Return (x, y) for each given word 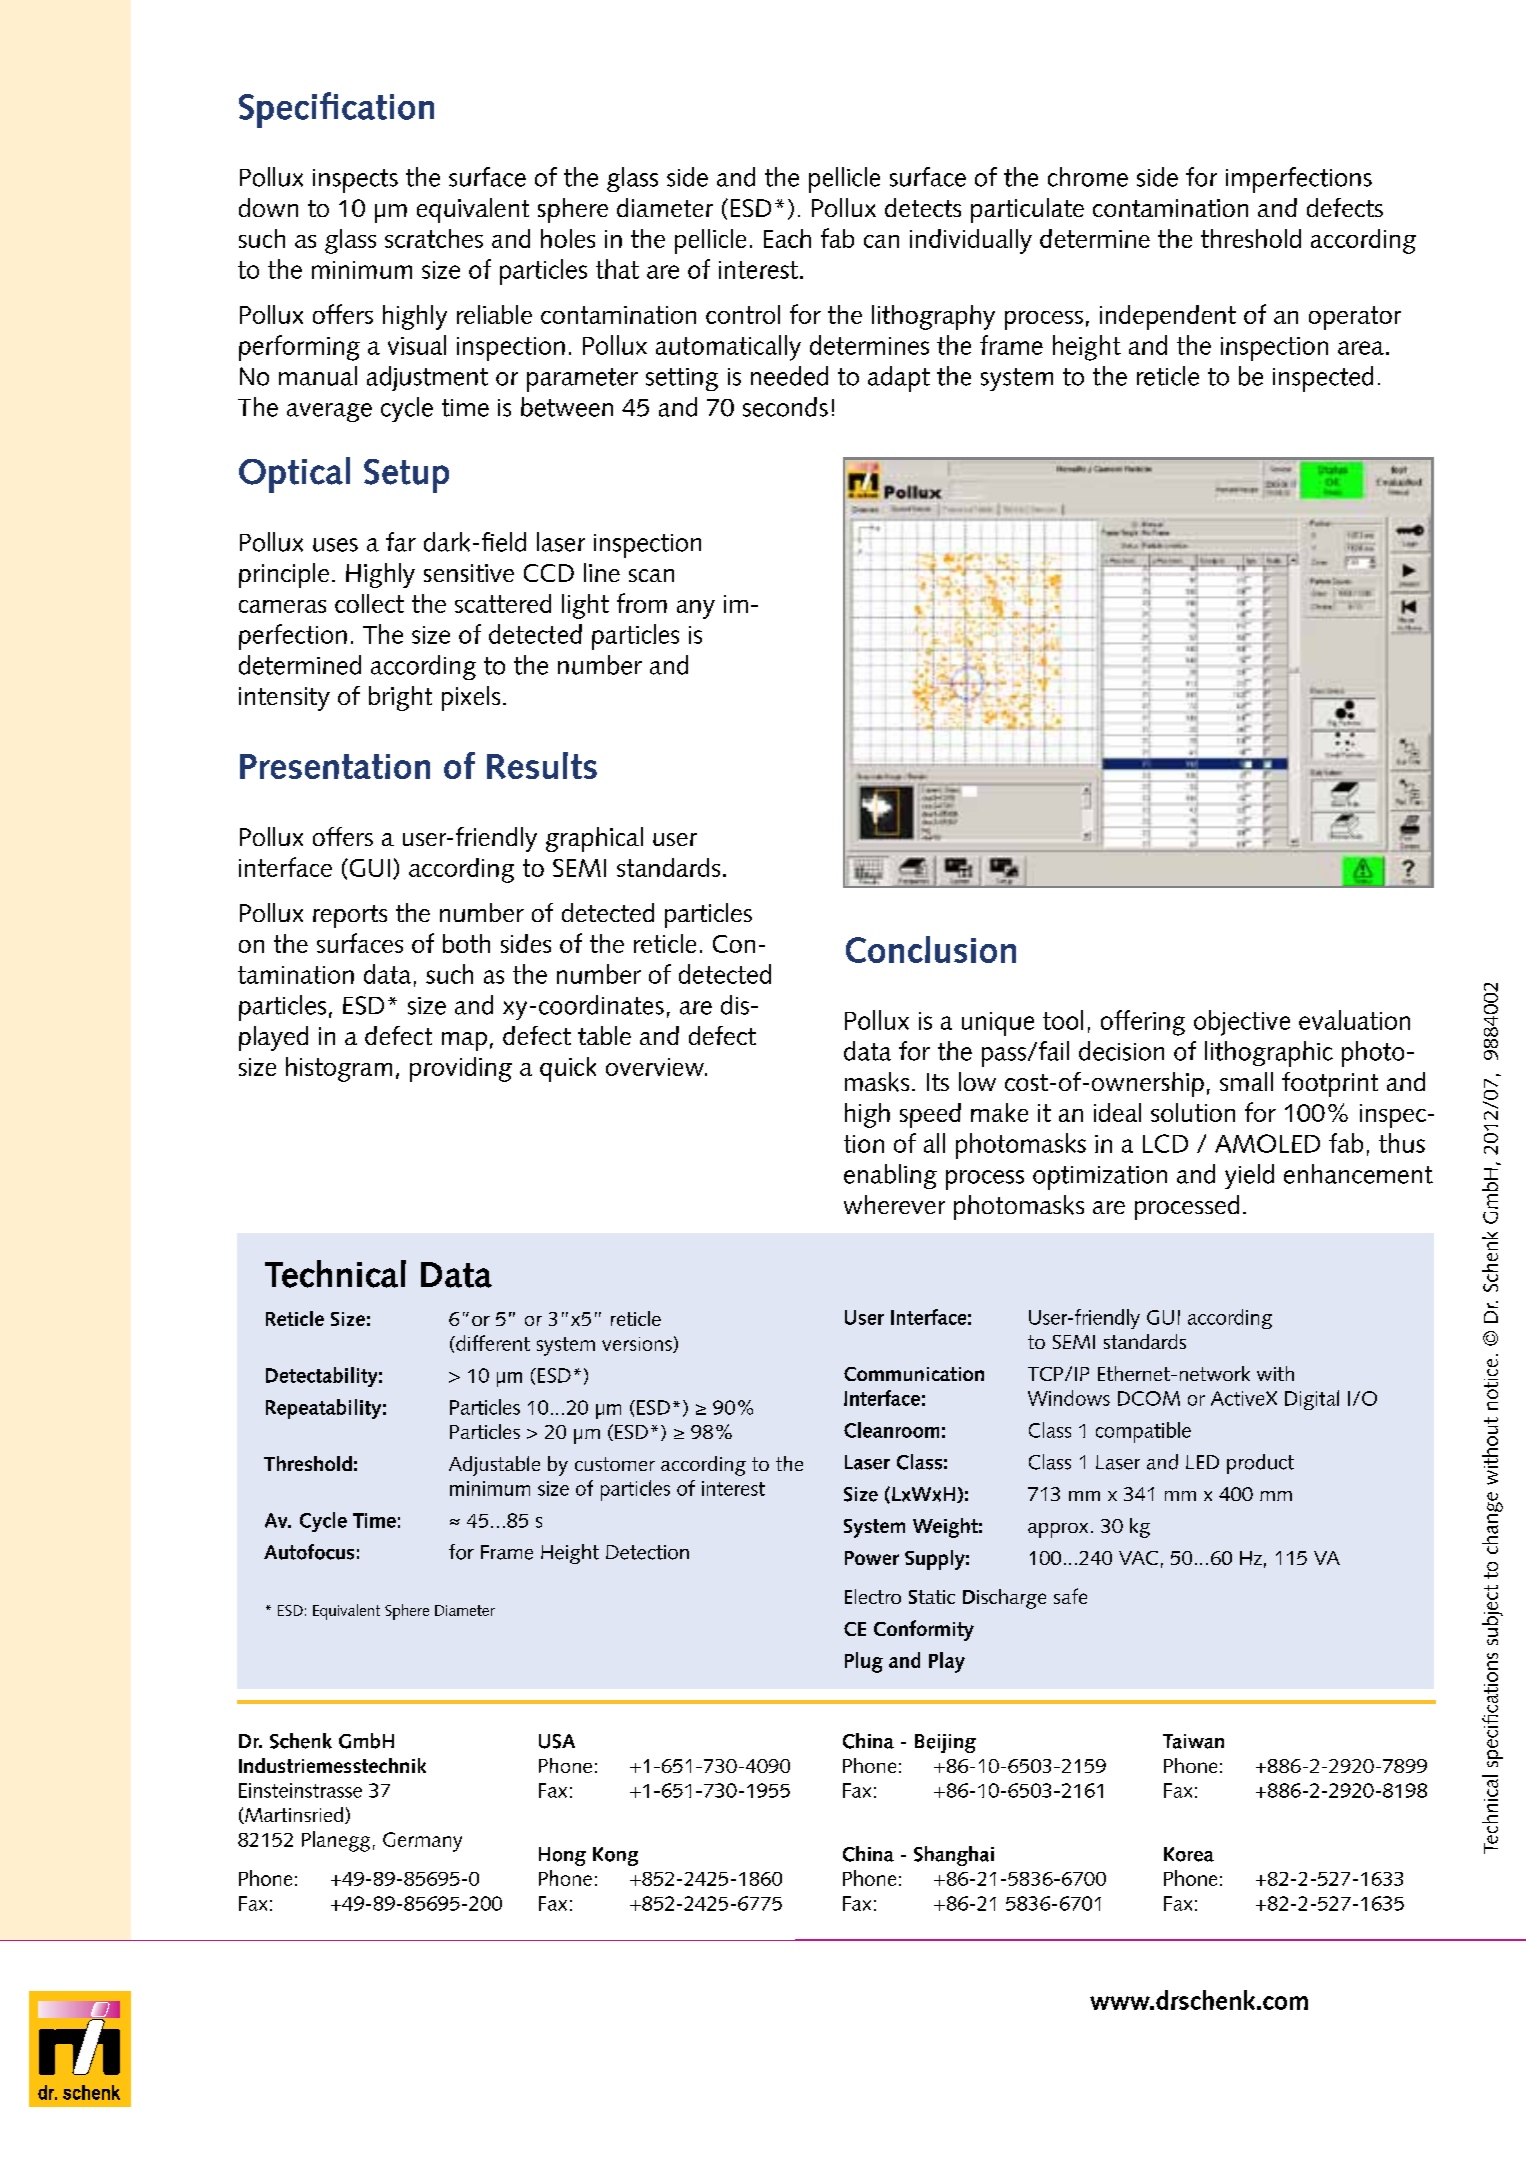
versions (638, 1345)
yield (1249, 1176)
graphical (594, 839)
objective (1242, 1023)
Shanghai (954, 1856)
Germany (422, 1842)
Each (787, 238)
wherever (894, 1204)
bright (400, 698)
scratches (434, 238)
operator (1355, 318)
